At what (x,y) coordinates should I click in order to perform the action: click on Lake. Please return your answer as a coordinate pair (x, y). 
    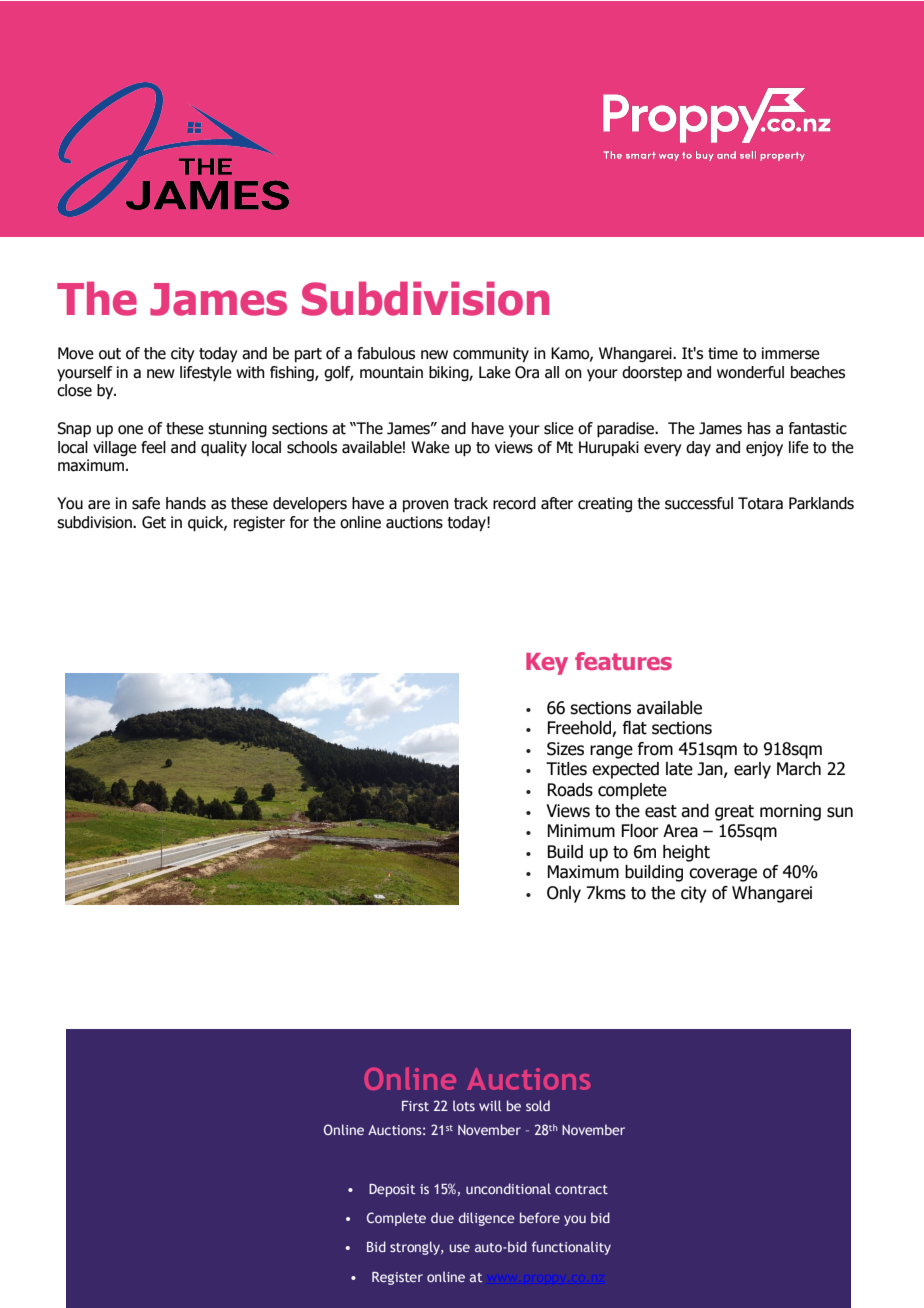
    Looking at the image, I should click on (495, 372).
